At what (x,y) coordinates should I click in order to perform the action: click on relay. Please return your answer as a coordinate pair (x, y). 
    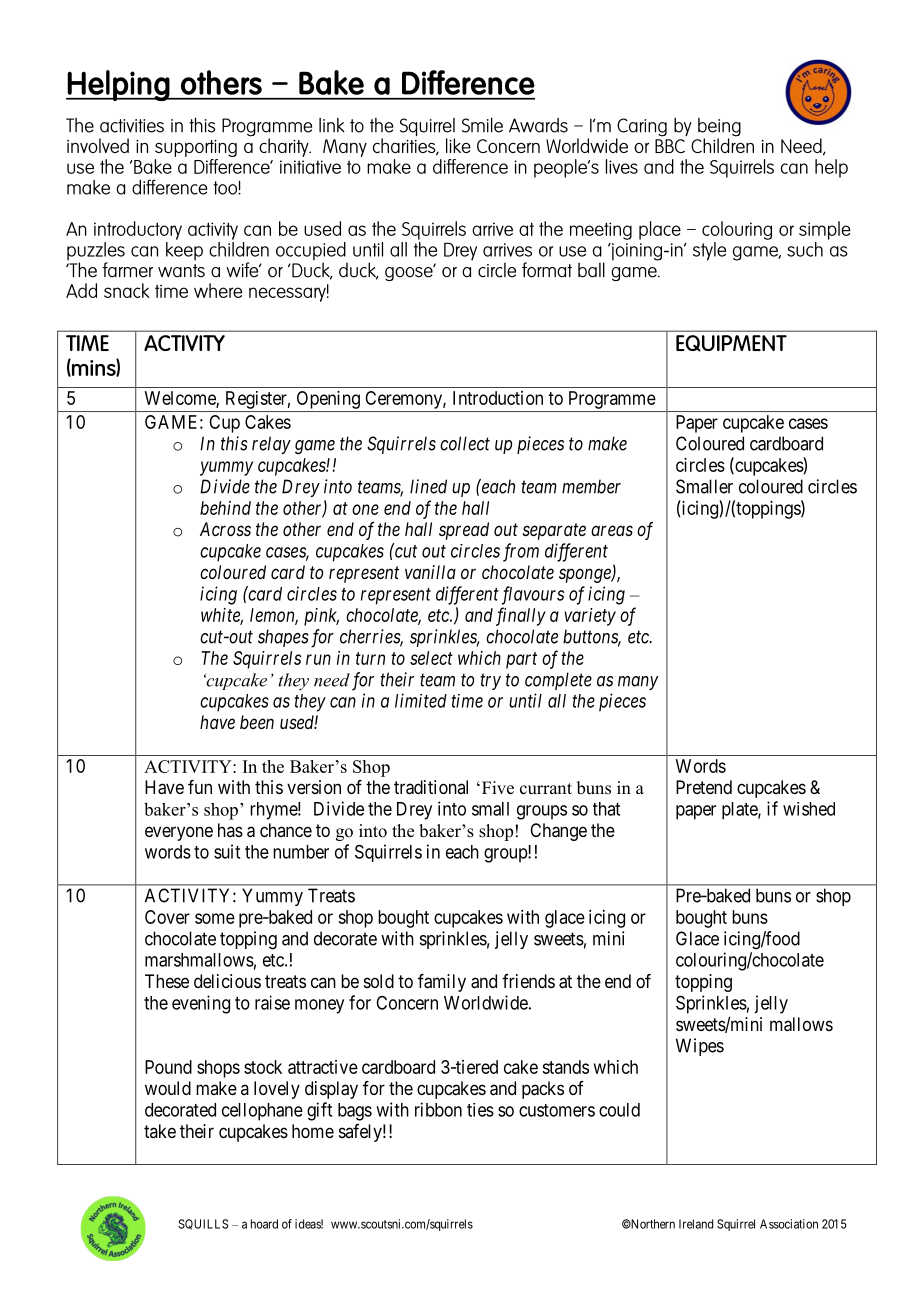
    Looking at the image, I should click on (271, 445).
